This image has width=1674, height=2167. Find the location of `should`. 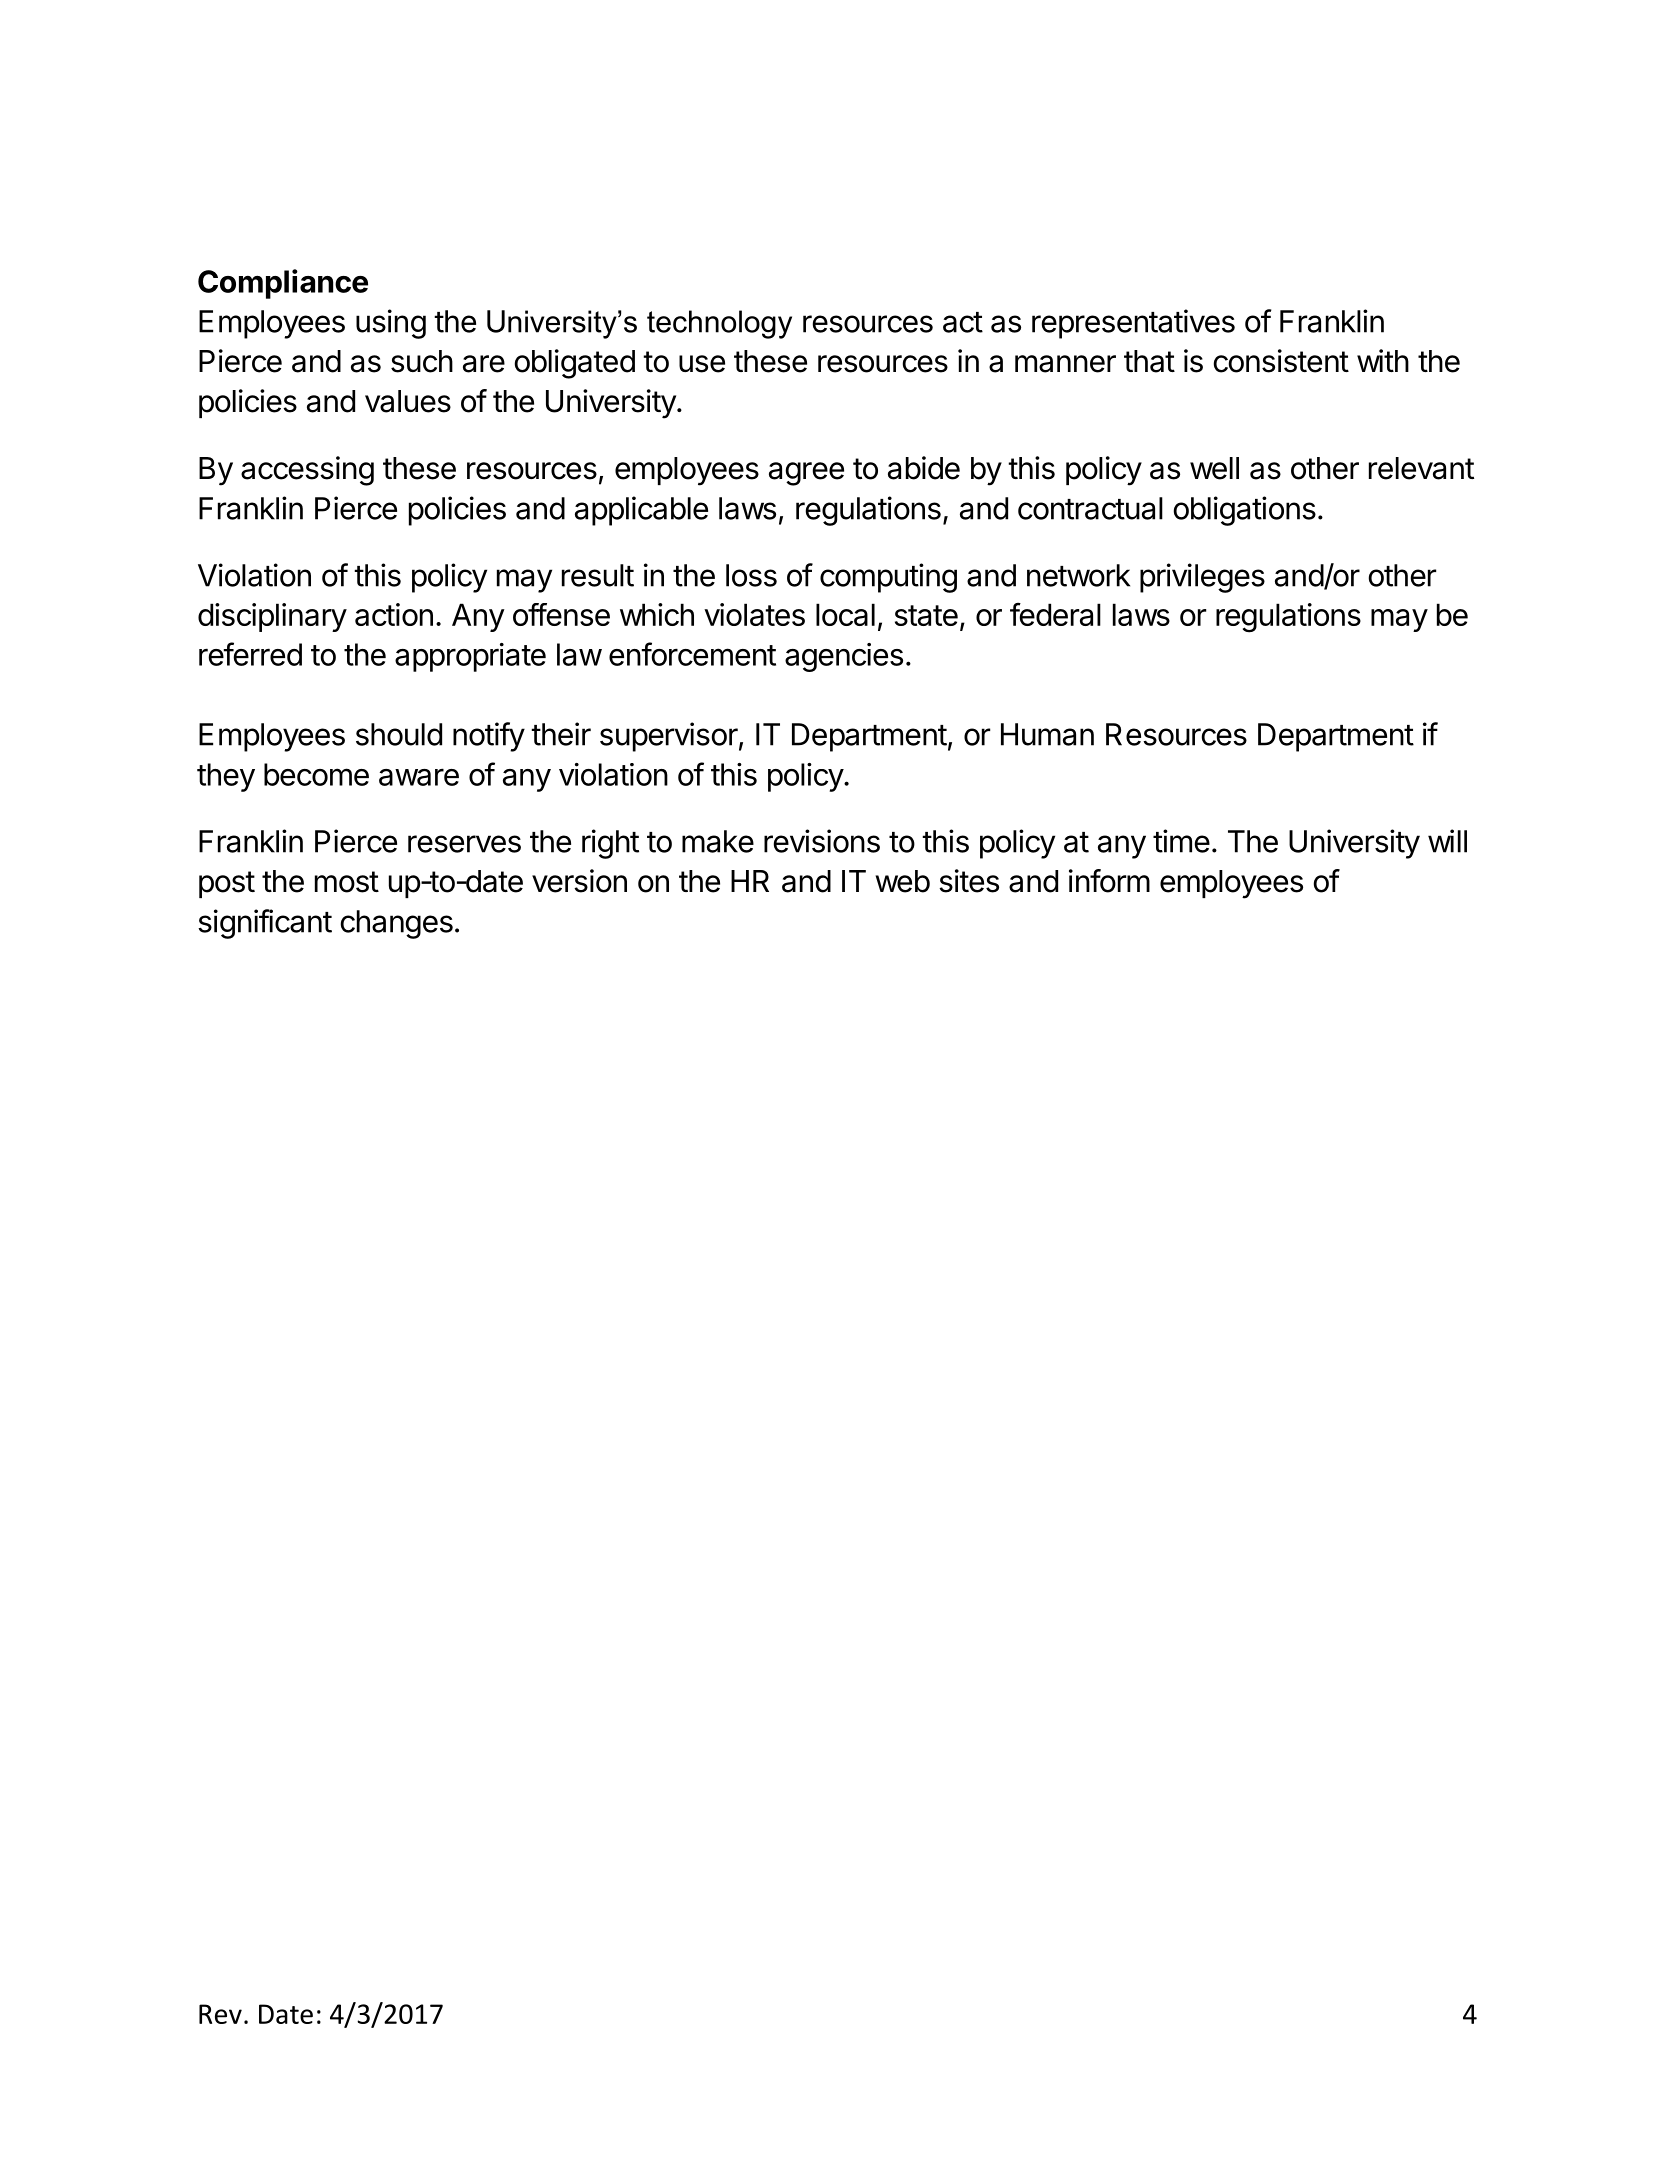

should is located at coordinates (399, 734).
